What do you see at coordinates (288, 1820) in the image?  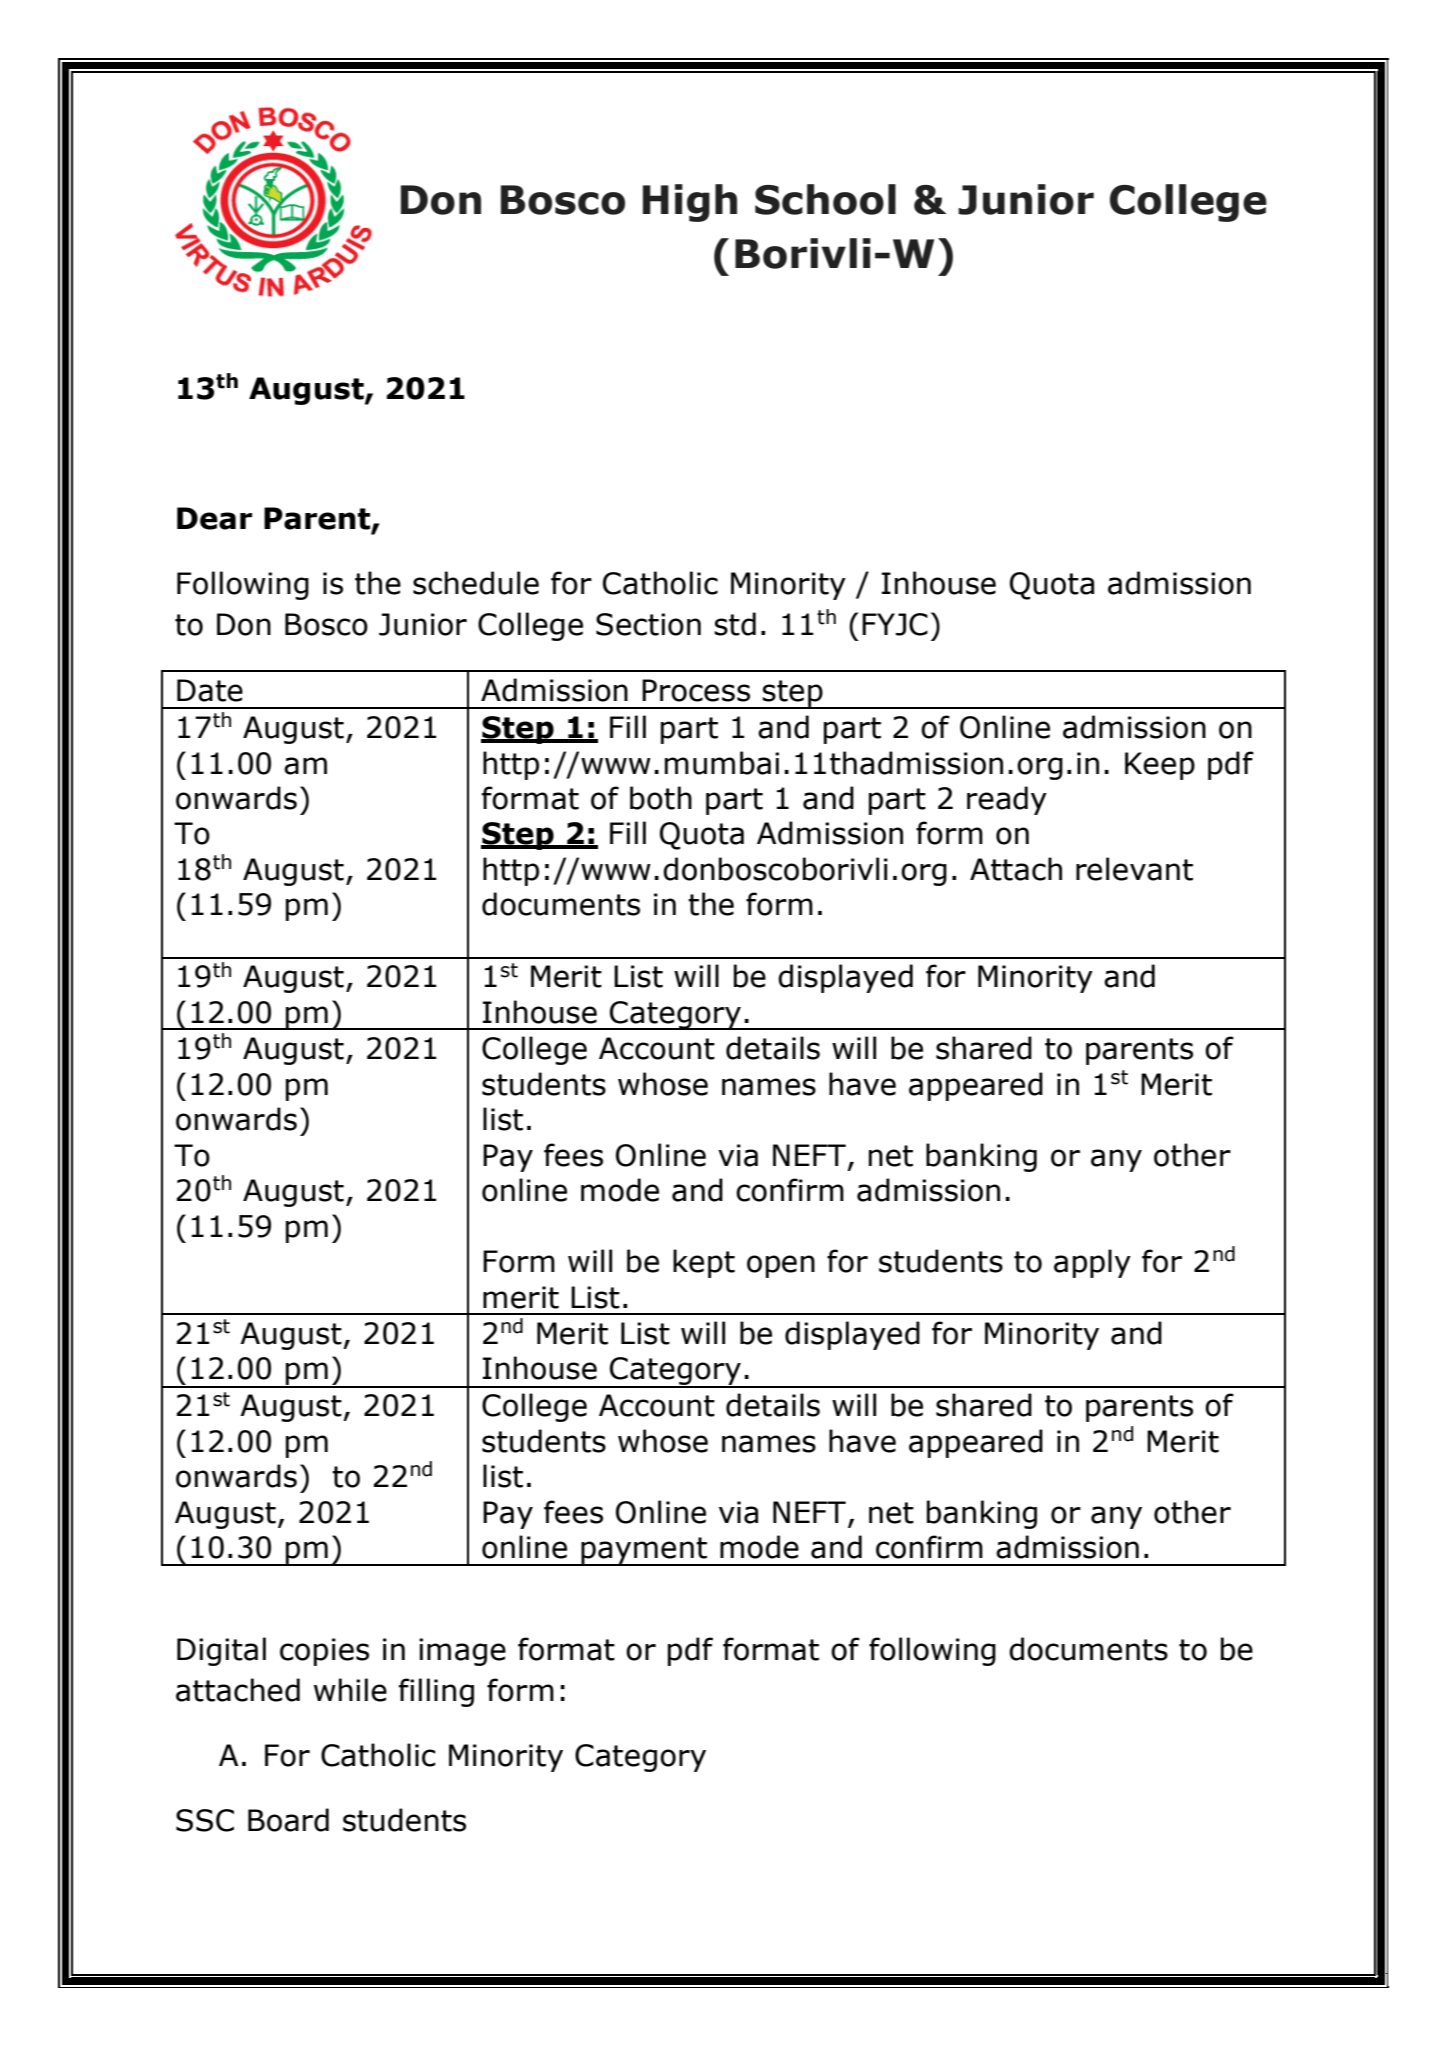 I see `Board` at bounding box center [288, 1820].
